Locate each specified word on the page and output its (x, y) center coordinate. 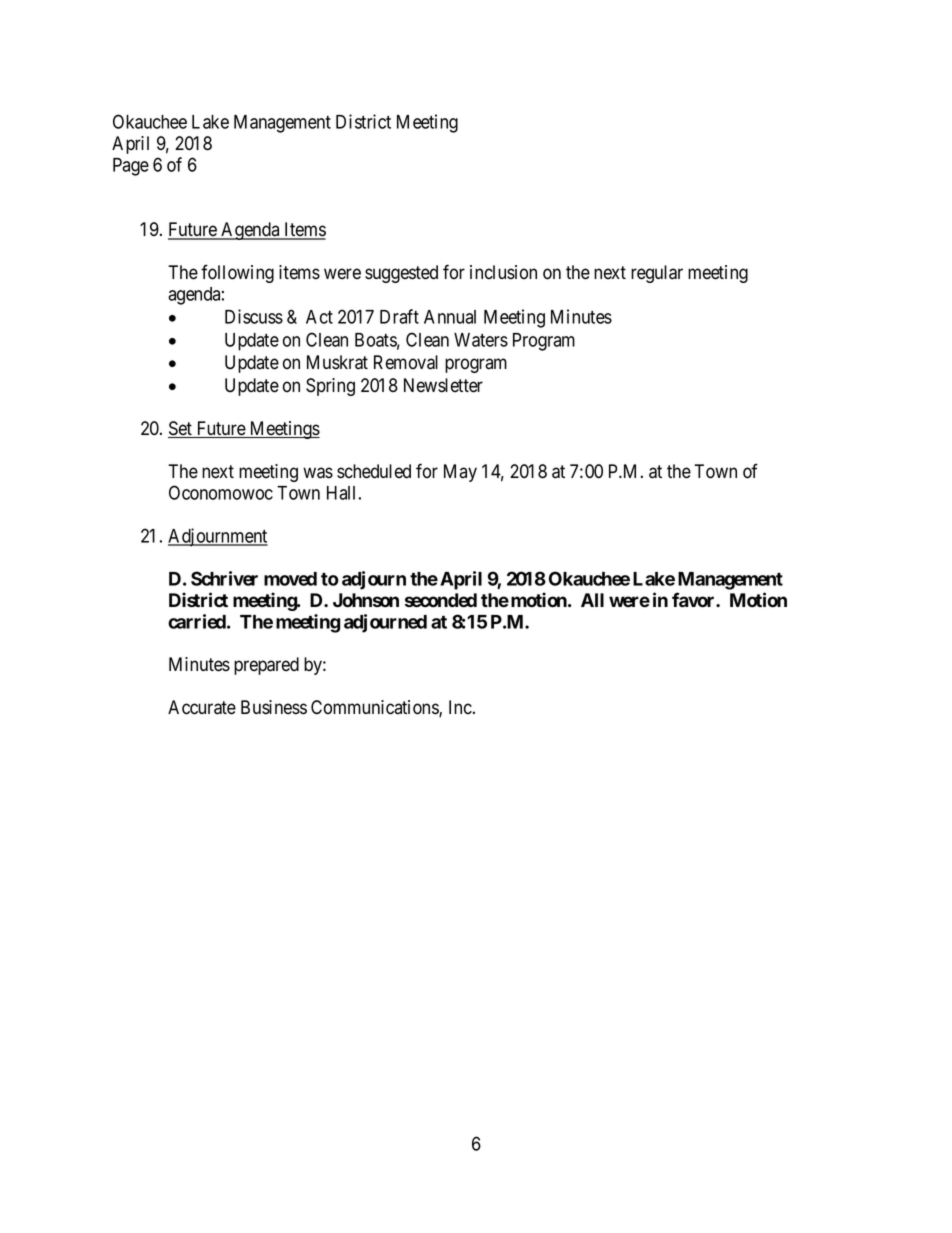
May (460, 473)
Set (181, 429)
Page (131, 167)
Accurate (202, 707)
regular (657, 274)
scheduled (374, 471)
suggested (401, 274)
